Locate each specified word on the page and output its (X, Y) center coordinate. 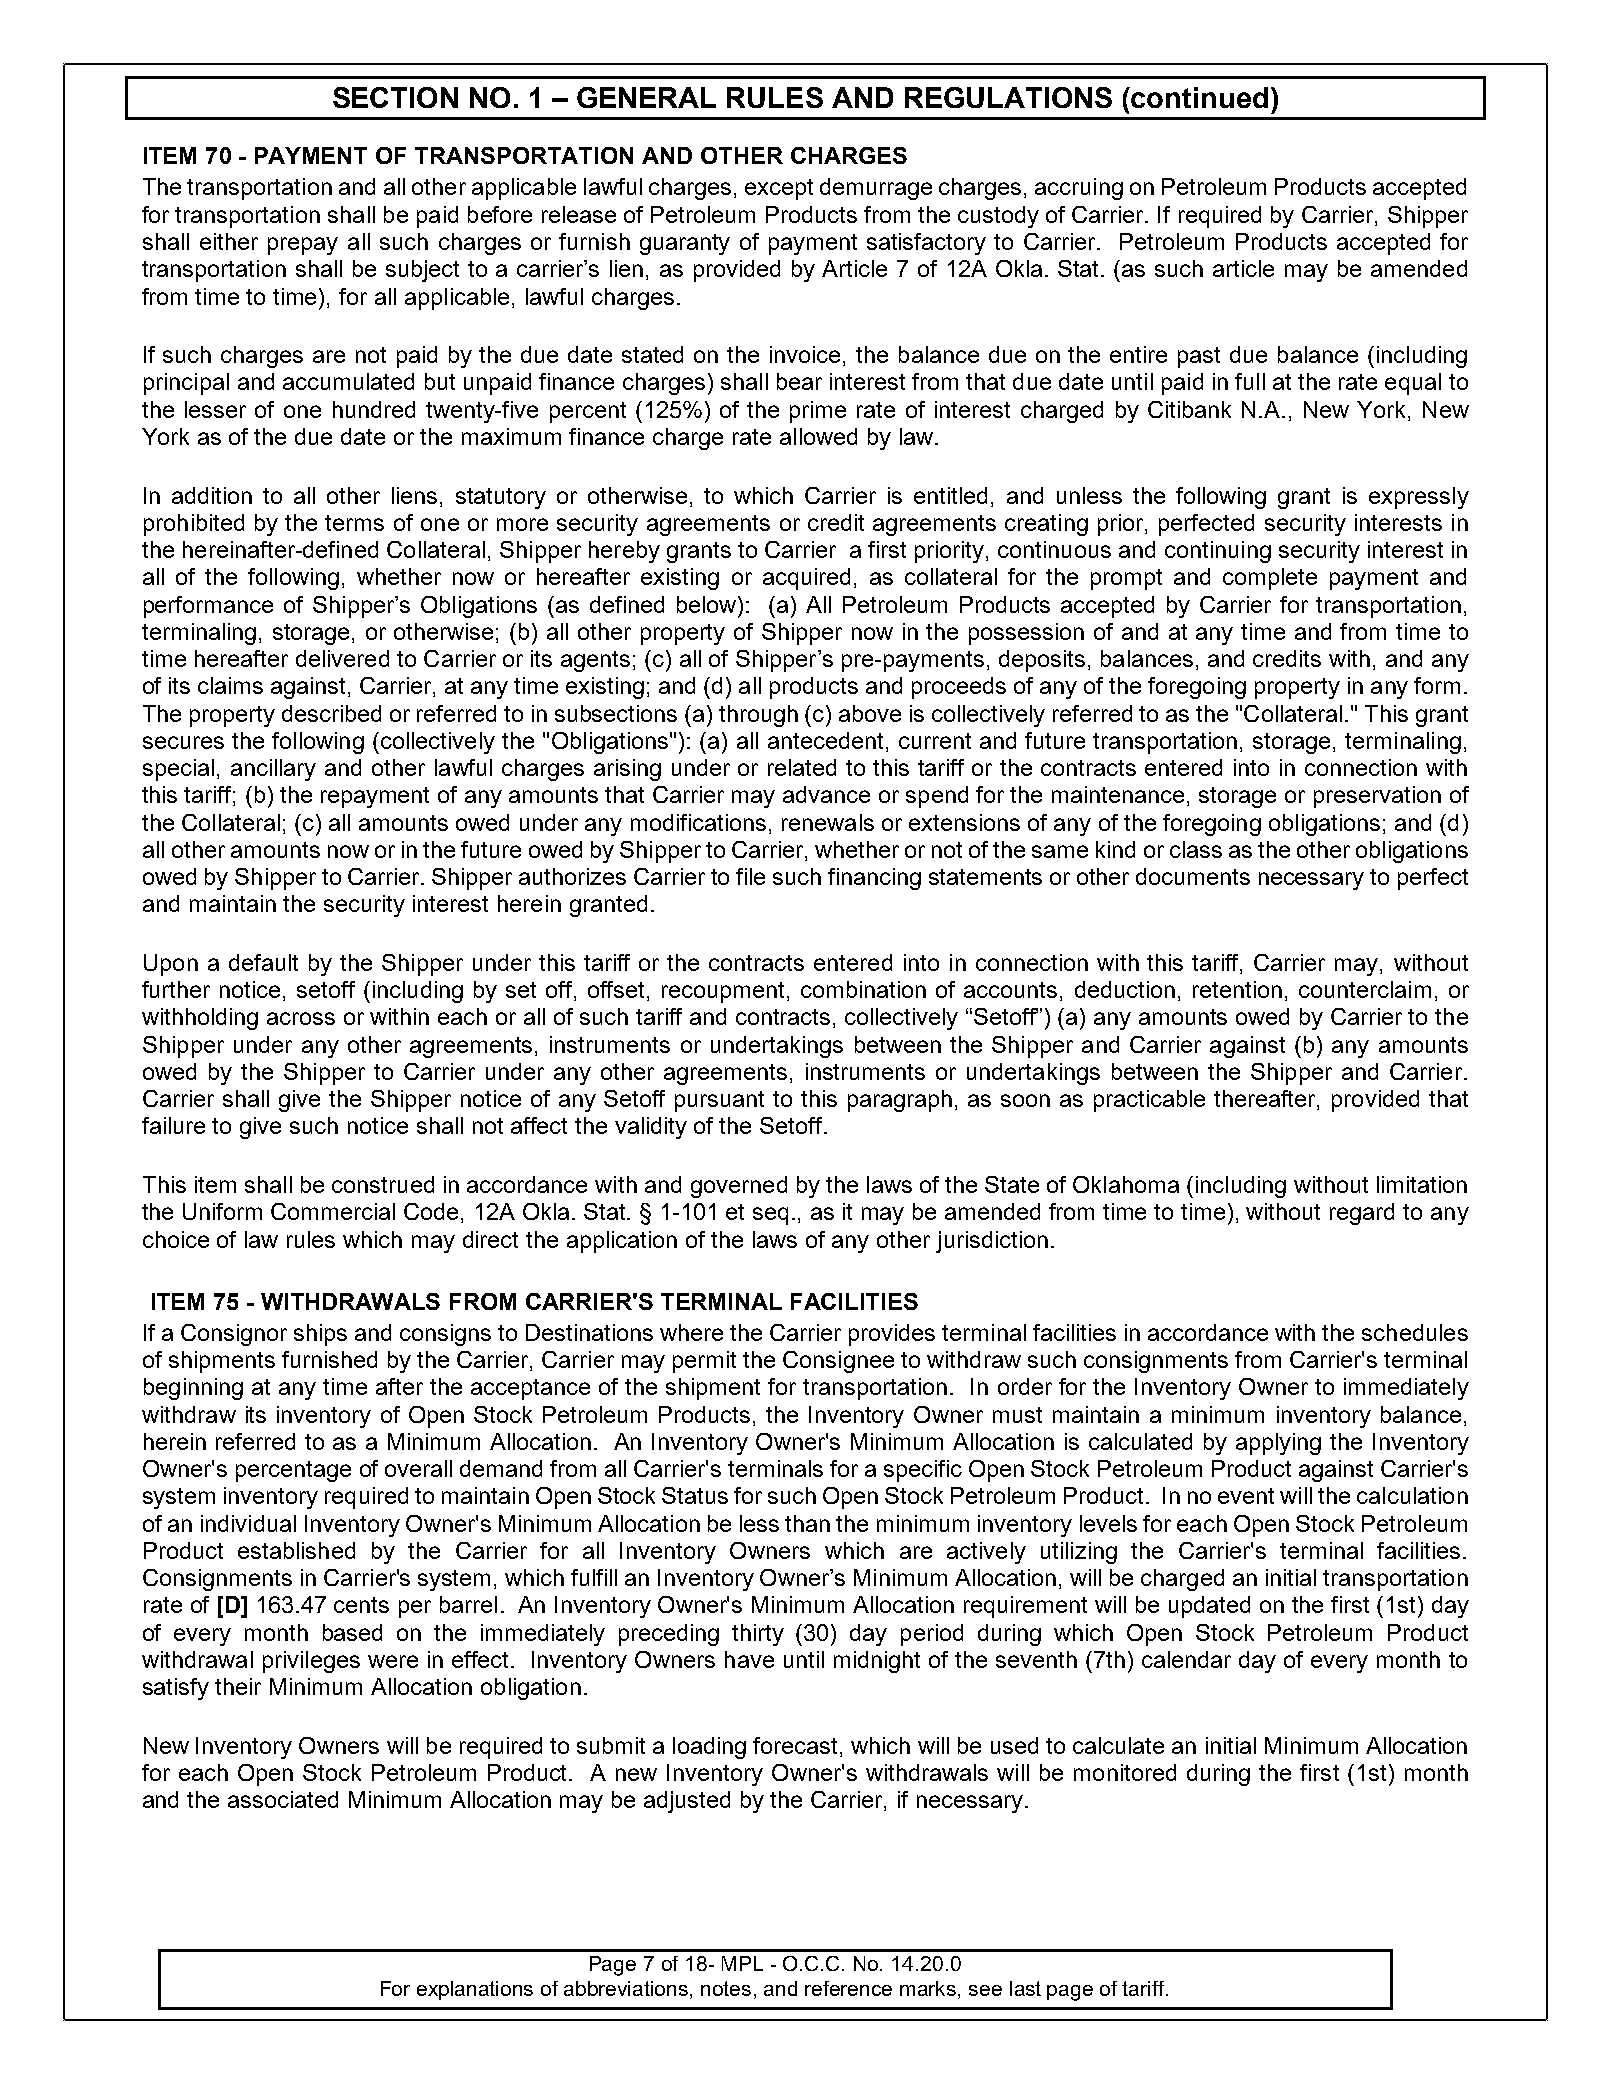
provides (892, 1335)
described (331, 713)
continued (1199, 97)
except (779, 189)
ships (320, 1335)
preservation (1377, 797)
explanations (475, 1990)
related (802, 767)
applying (1278, 1444)
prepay (303, 246)
